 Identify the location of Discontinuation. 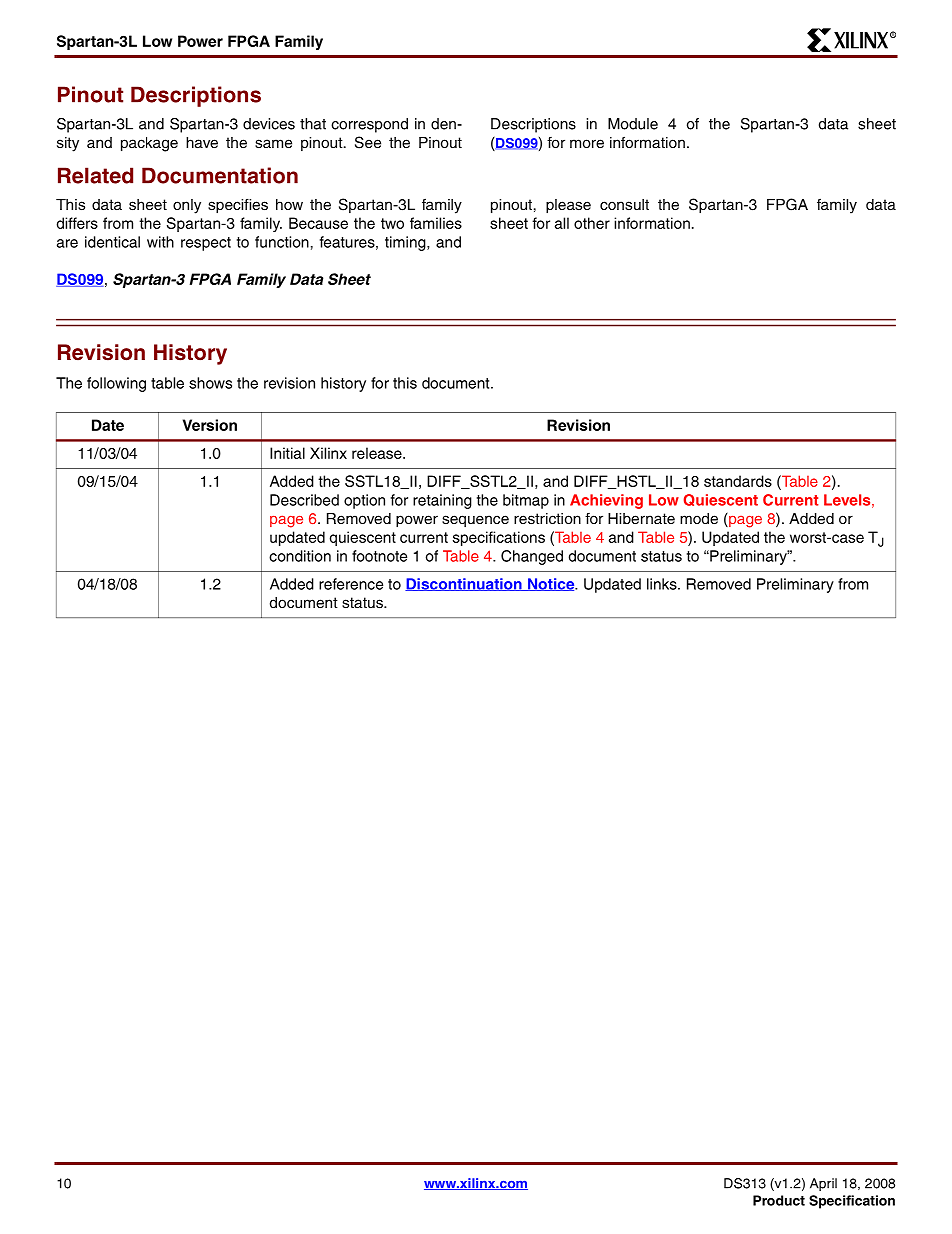
(464, 584).
